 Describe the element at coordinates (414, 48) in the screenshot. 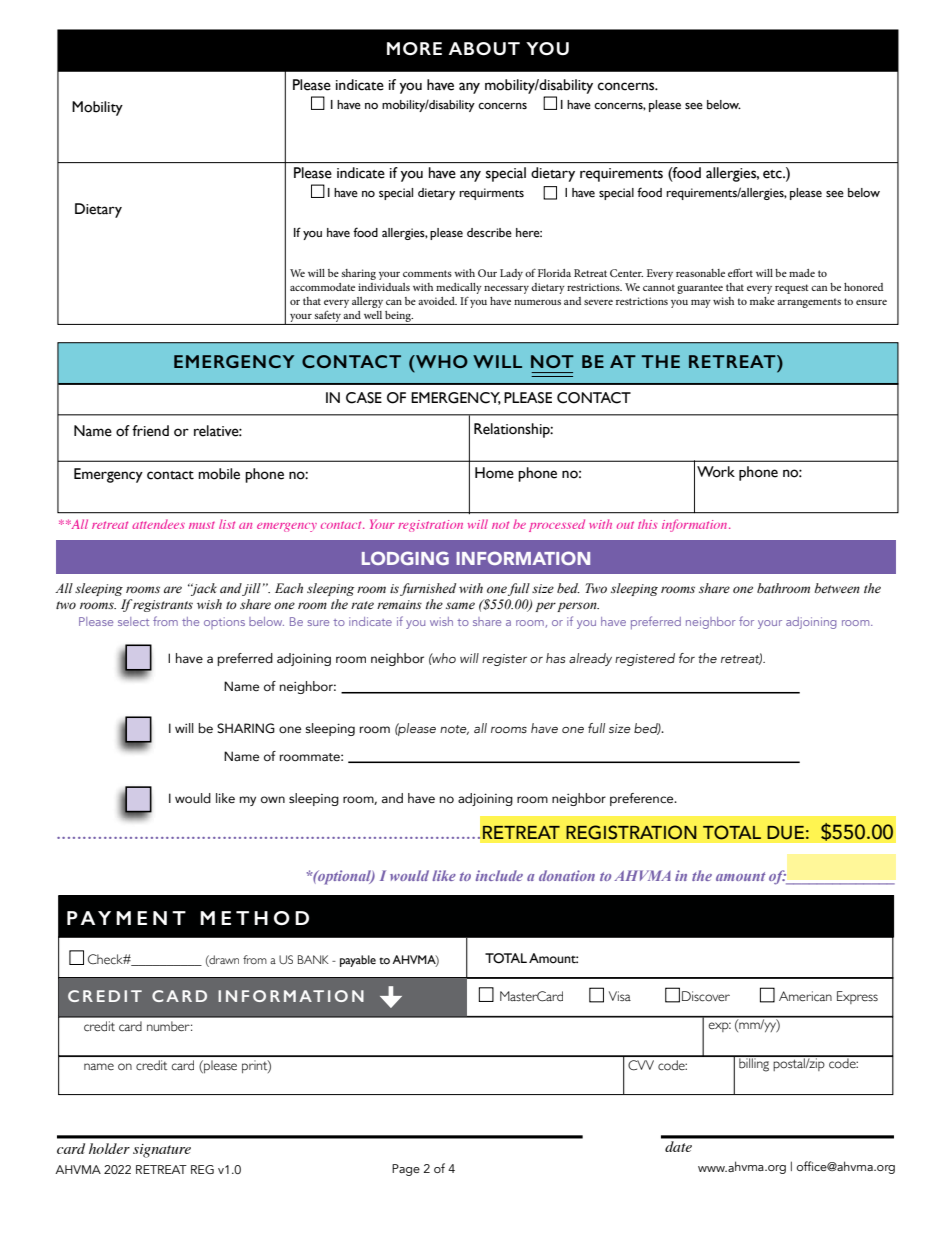

I see `MORE` at that location.
